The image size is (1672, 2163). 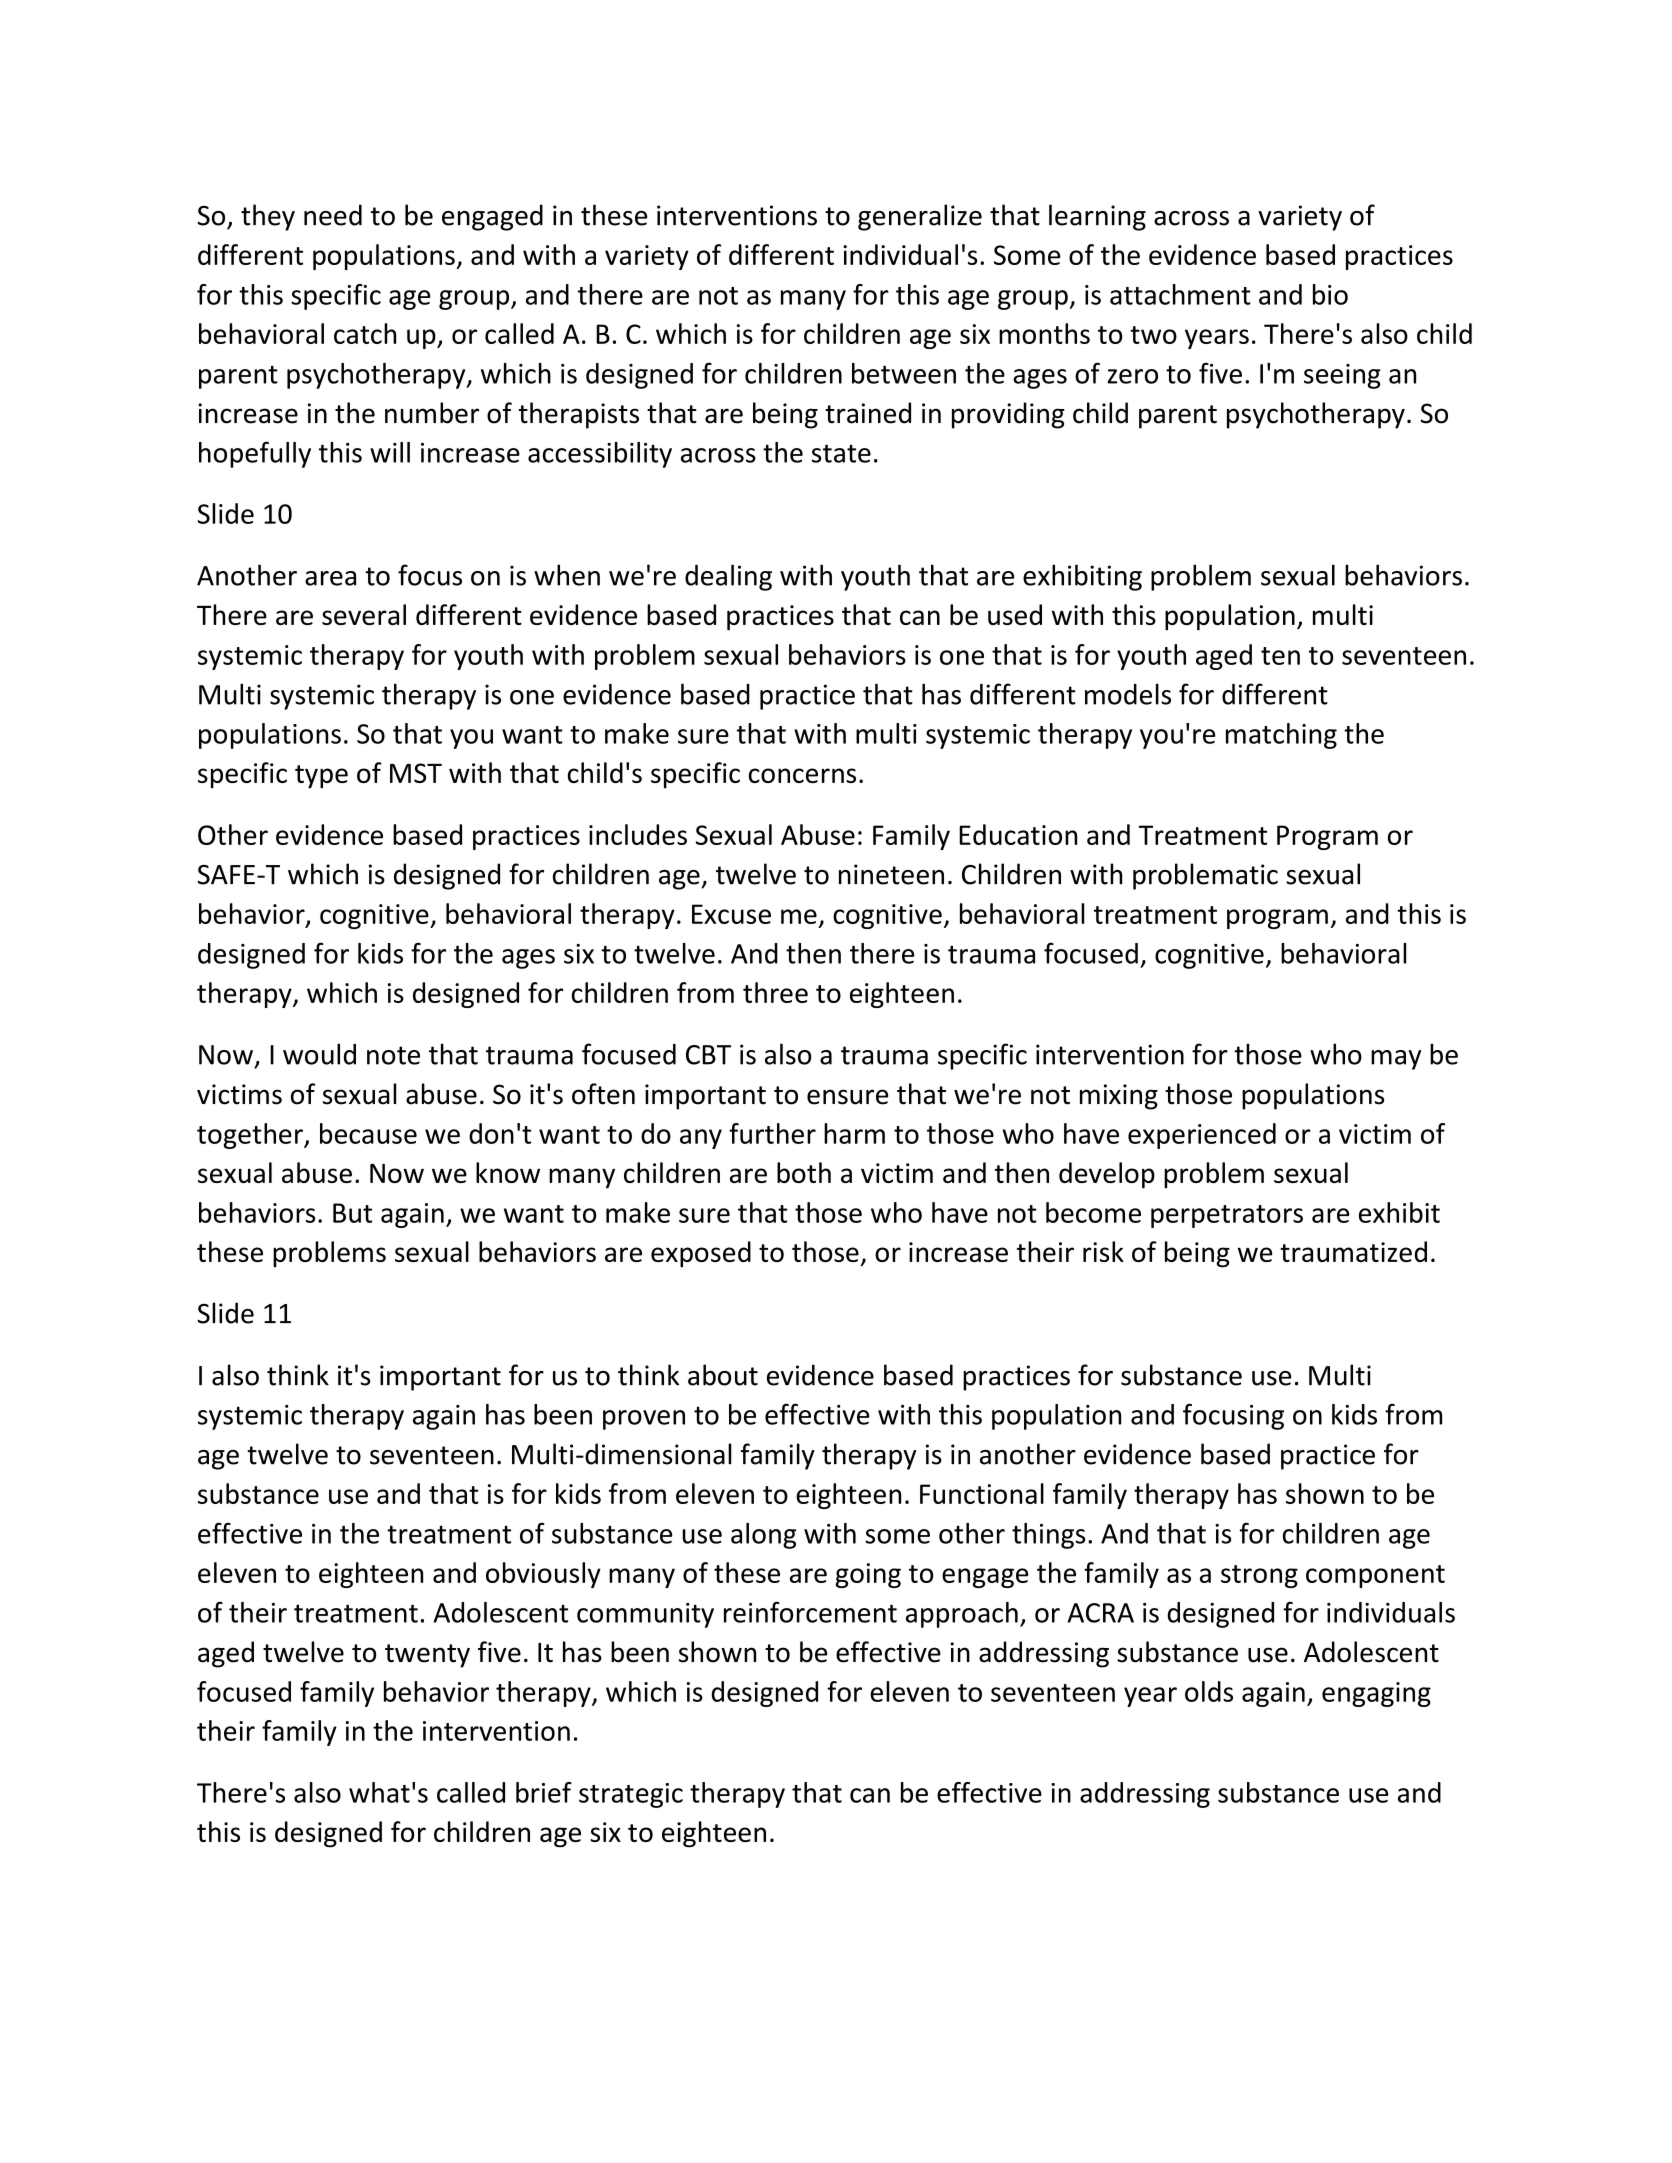 I want to click on bio, so click(x=1330, y=294).
